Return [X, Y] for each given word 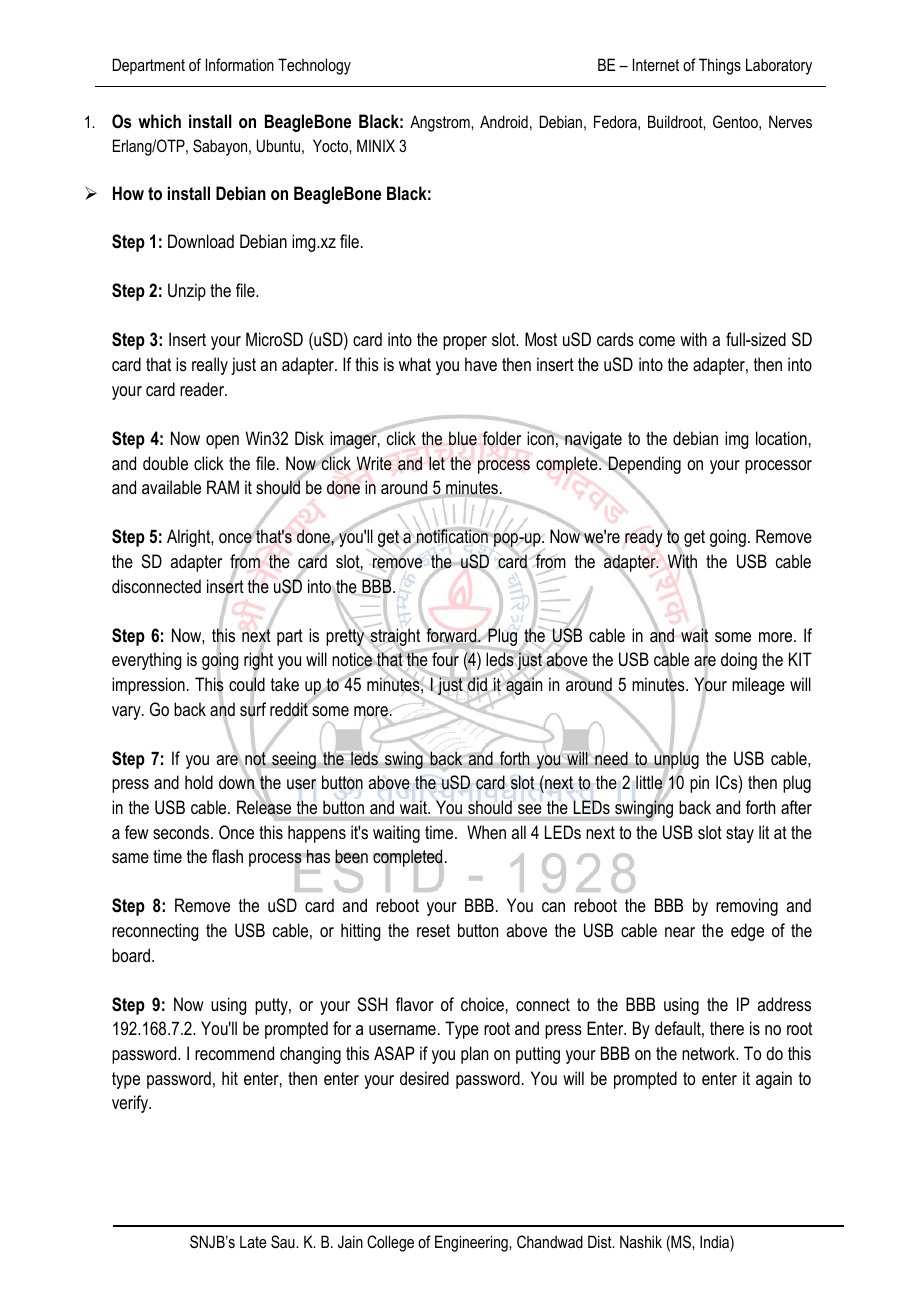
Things [720, 66]
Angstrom [441, 123]
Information [240, 64]
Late [253, 1241]
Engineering [472, 1243]
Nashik [641, 1241]
